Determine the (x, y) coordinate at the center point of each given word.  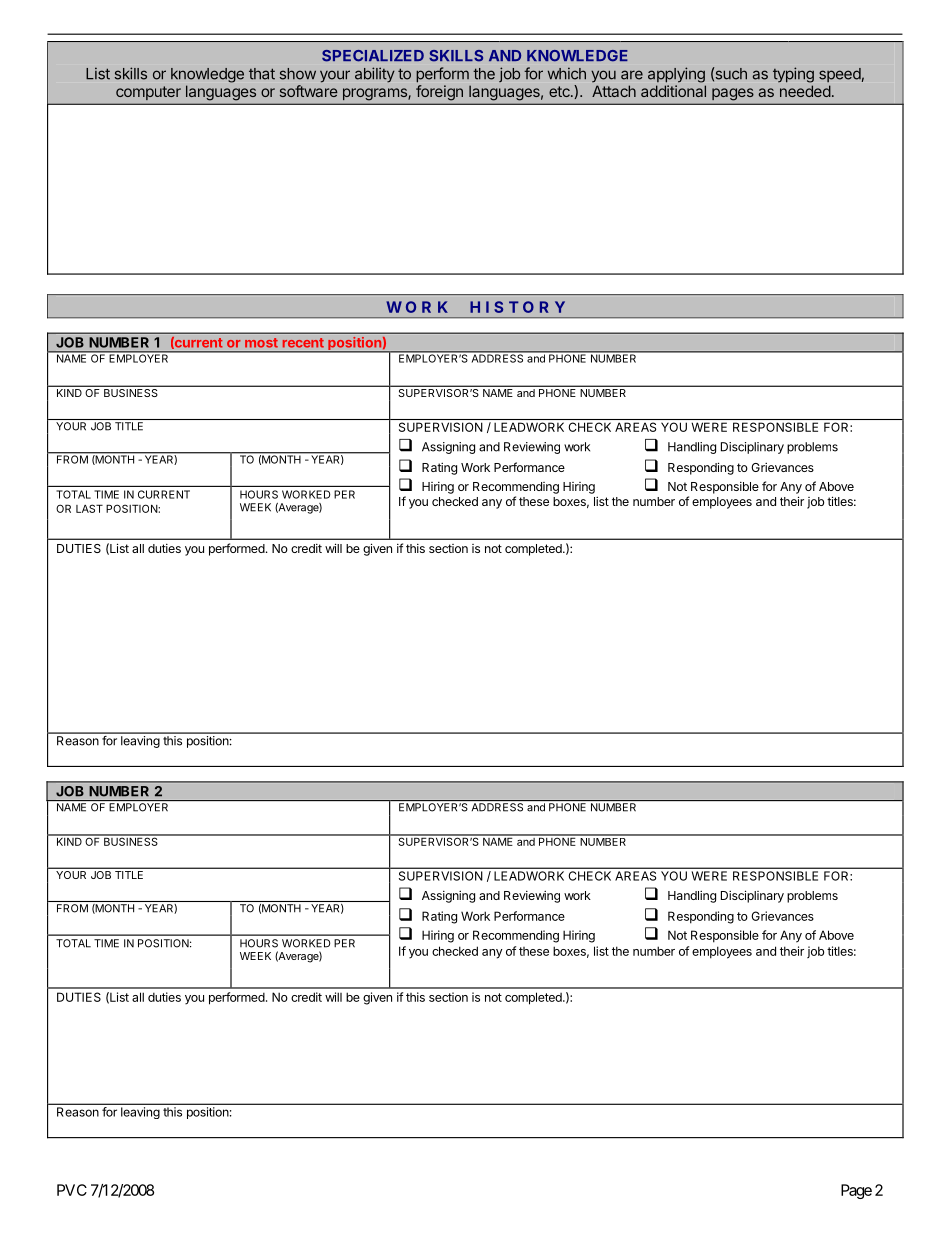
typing (793, 75)
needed (805, 91)
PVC (72, 1190)
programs (375, 94)
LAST (89, 508)
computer (148, 93)
